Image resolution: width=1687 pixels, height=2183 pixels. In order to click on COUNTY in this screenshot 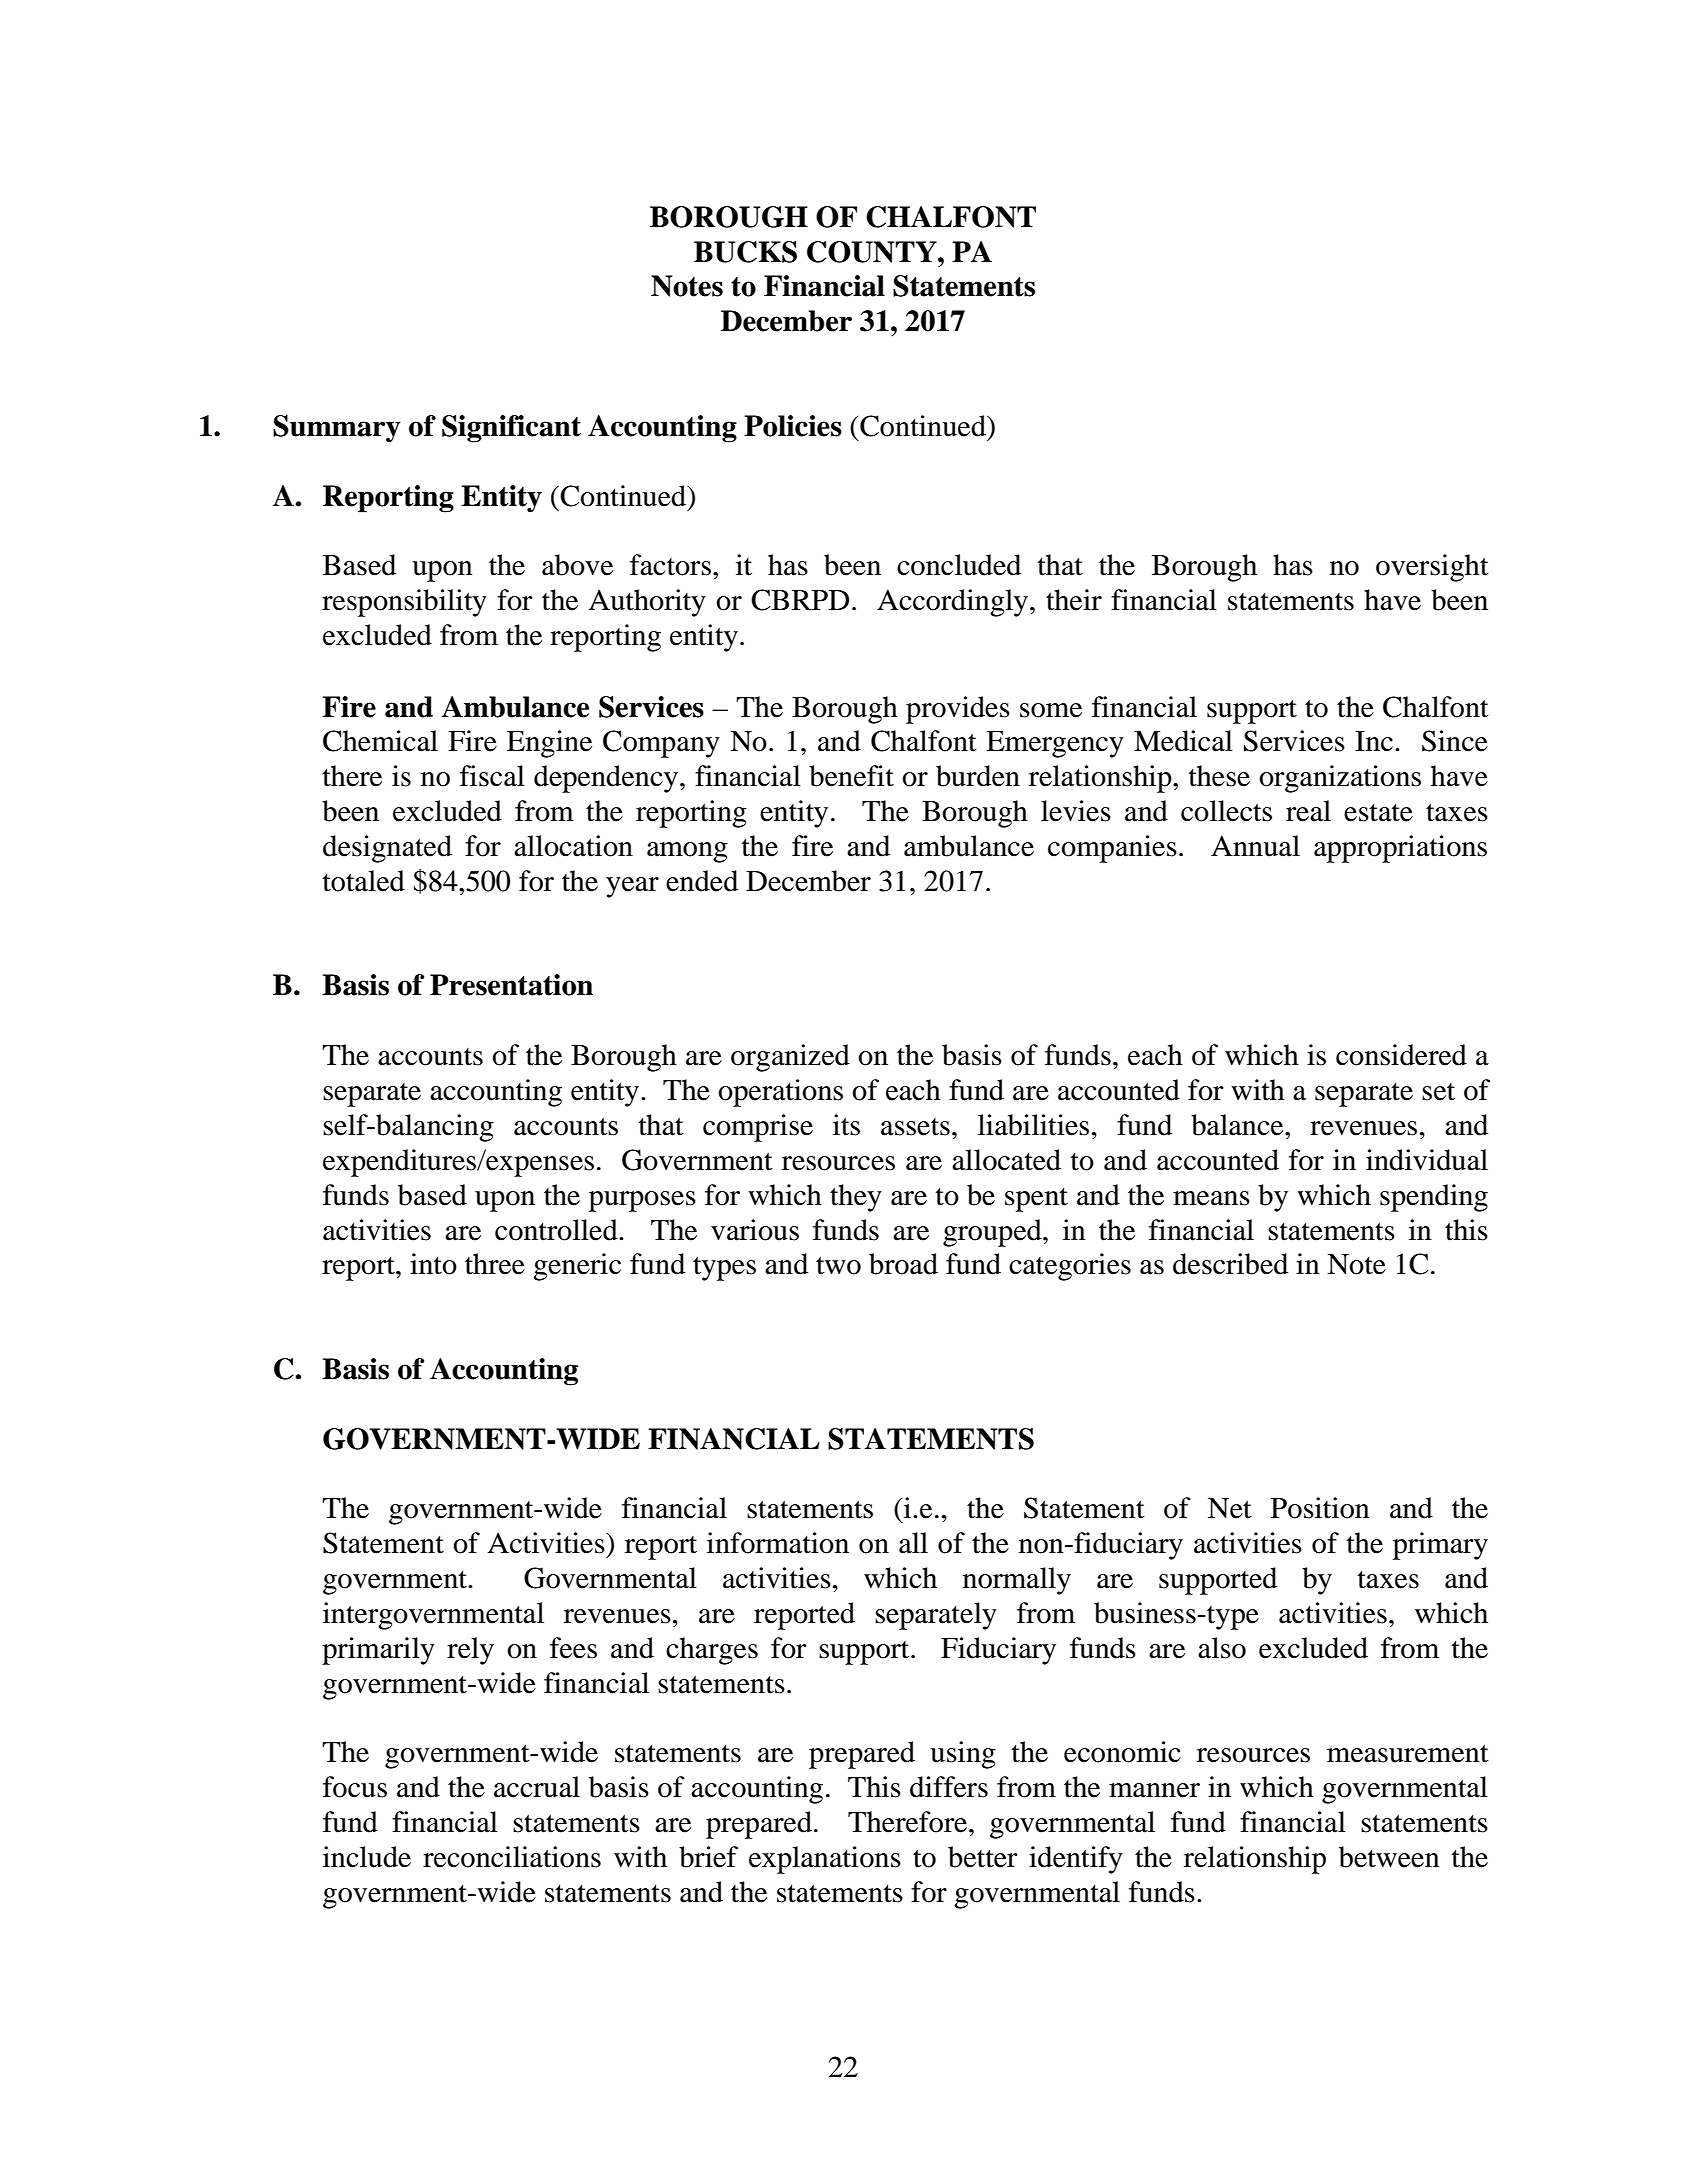, I will do `click(873, 252)`.
